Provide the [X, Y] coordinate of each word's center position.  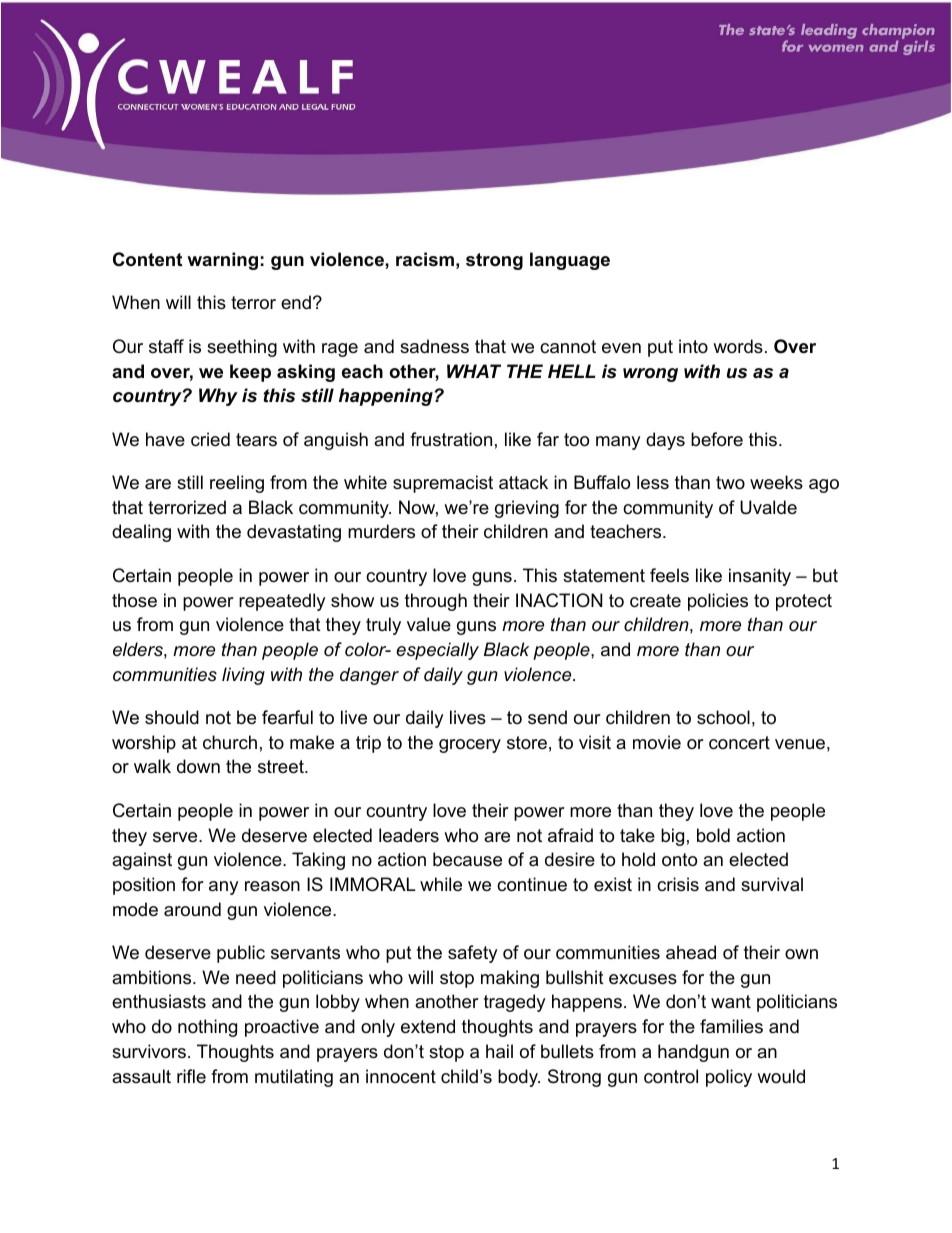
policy [729, 1078]
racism [425, 259]
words [738, 346]
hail [499, 1051]
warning [222, 261]
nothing [207, 1028]
